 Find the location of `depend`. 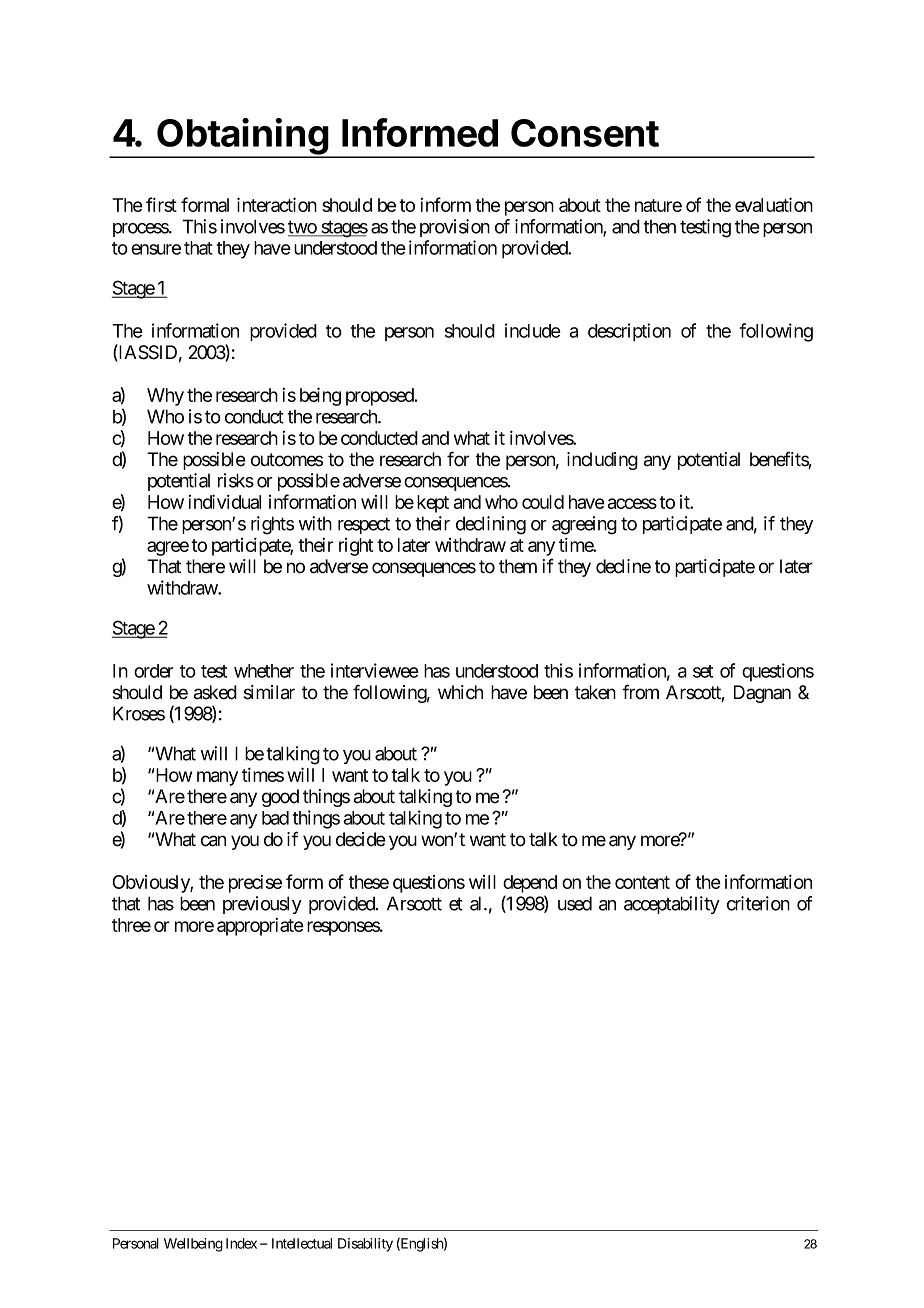

depend is located at coordinates (530, 884).
